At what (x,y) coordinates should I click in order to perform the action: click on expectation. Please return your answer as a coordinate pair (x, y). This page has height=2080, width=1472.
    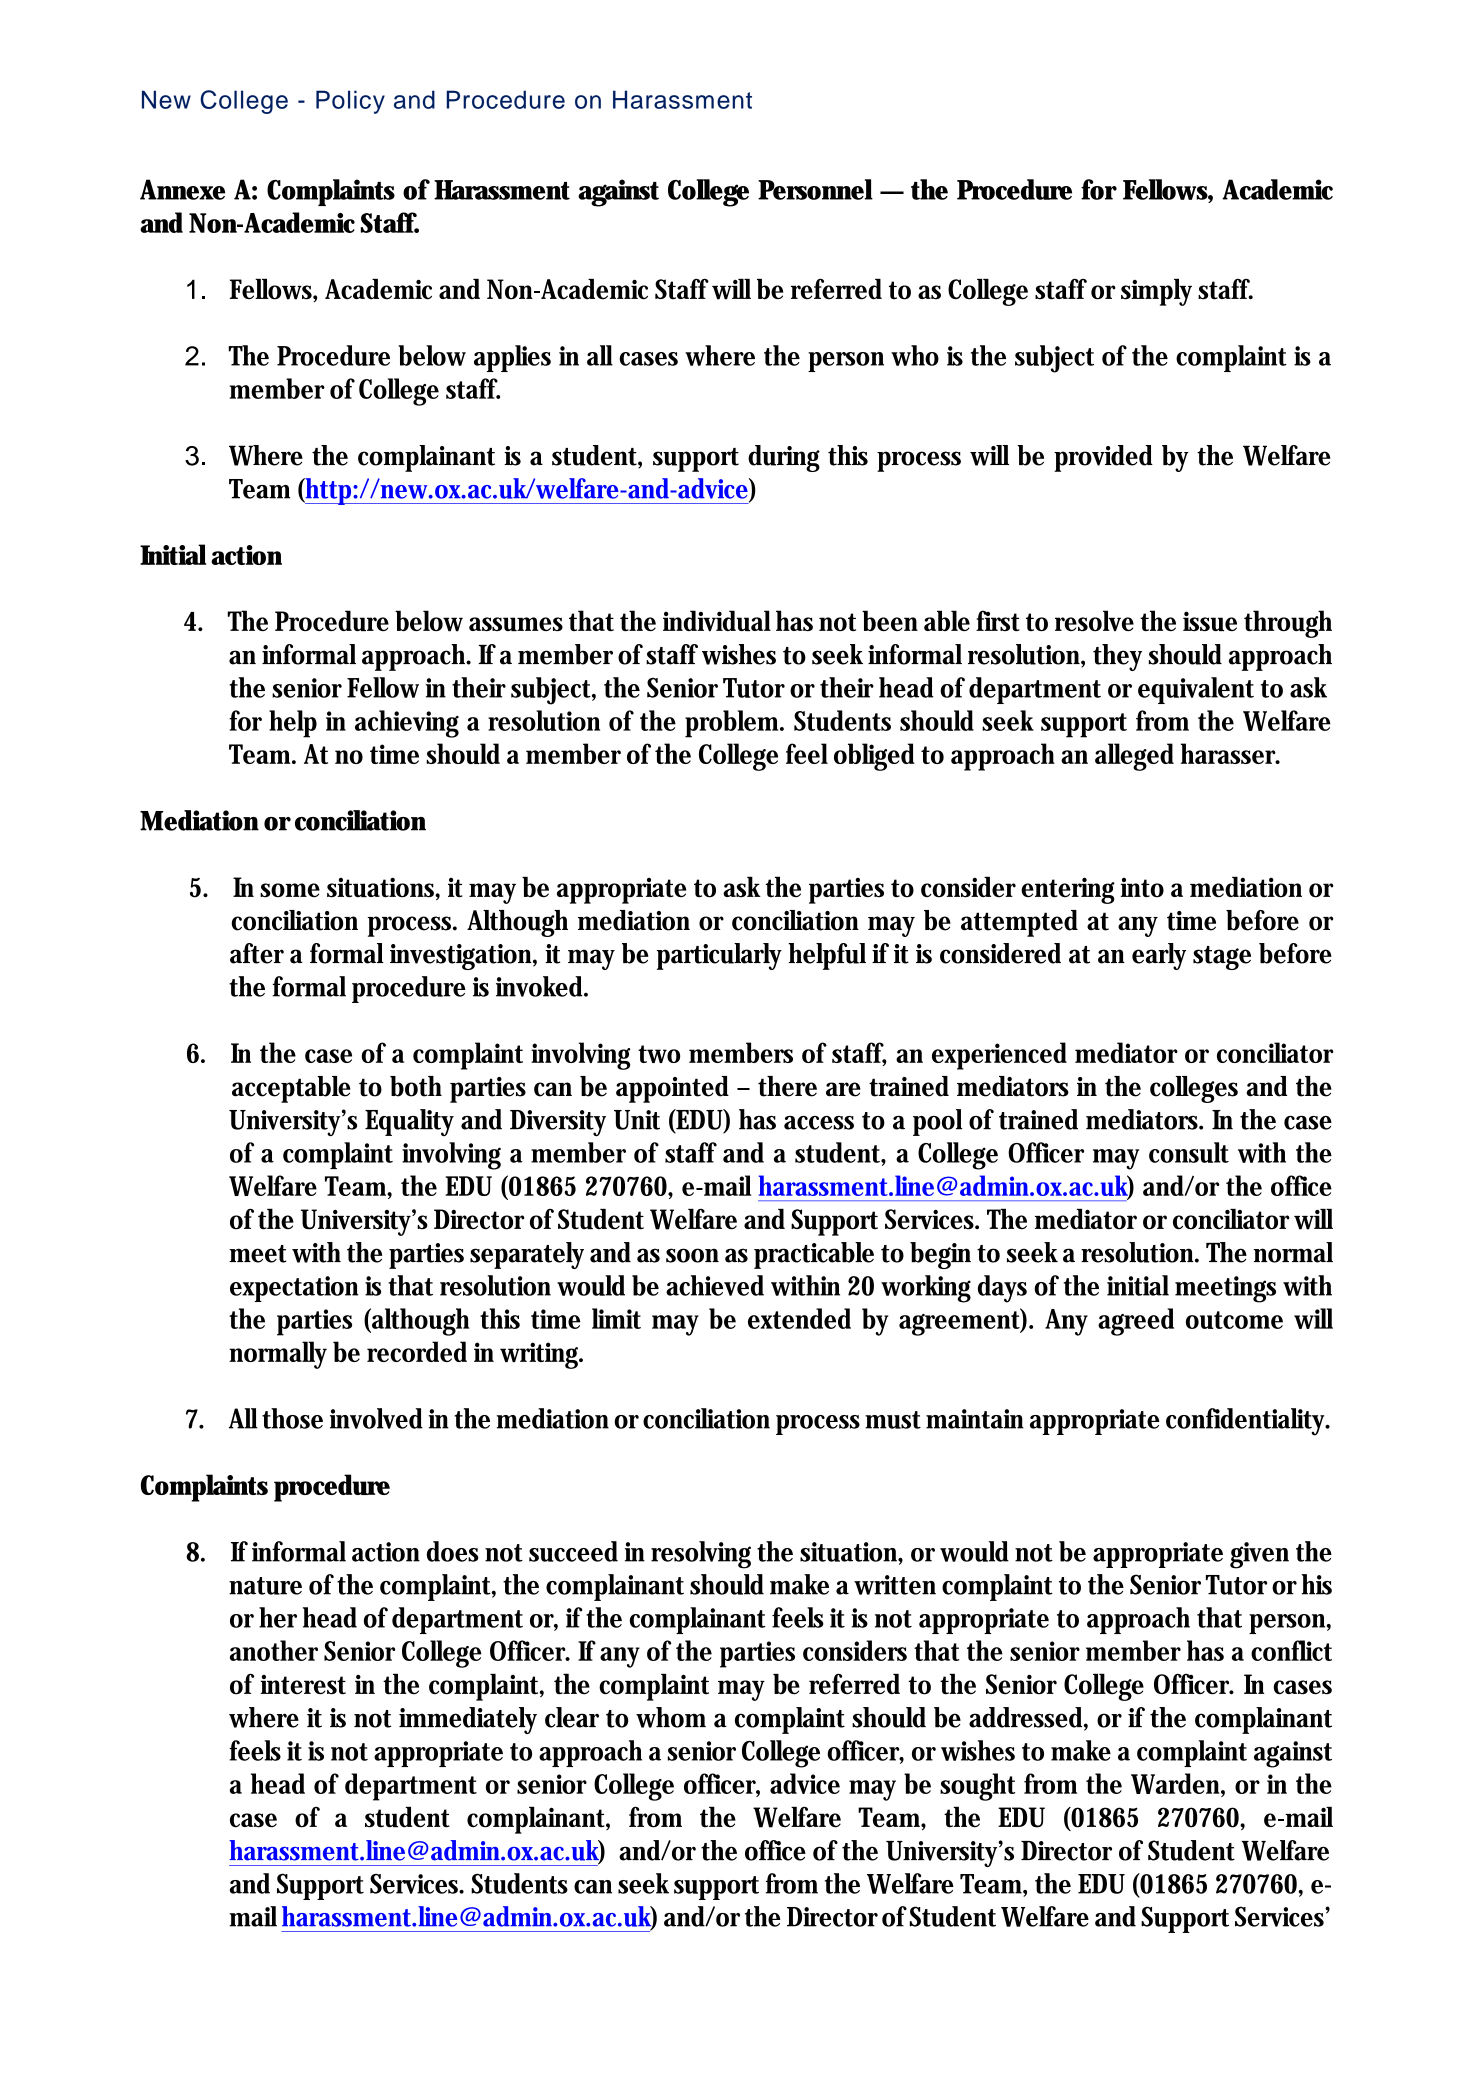
    Looking at the image, I should click on (294, 1289).
